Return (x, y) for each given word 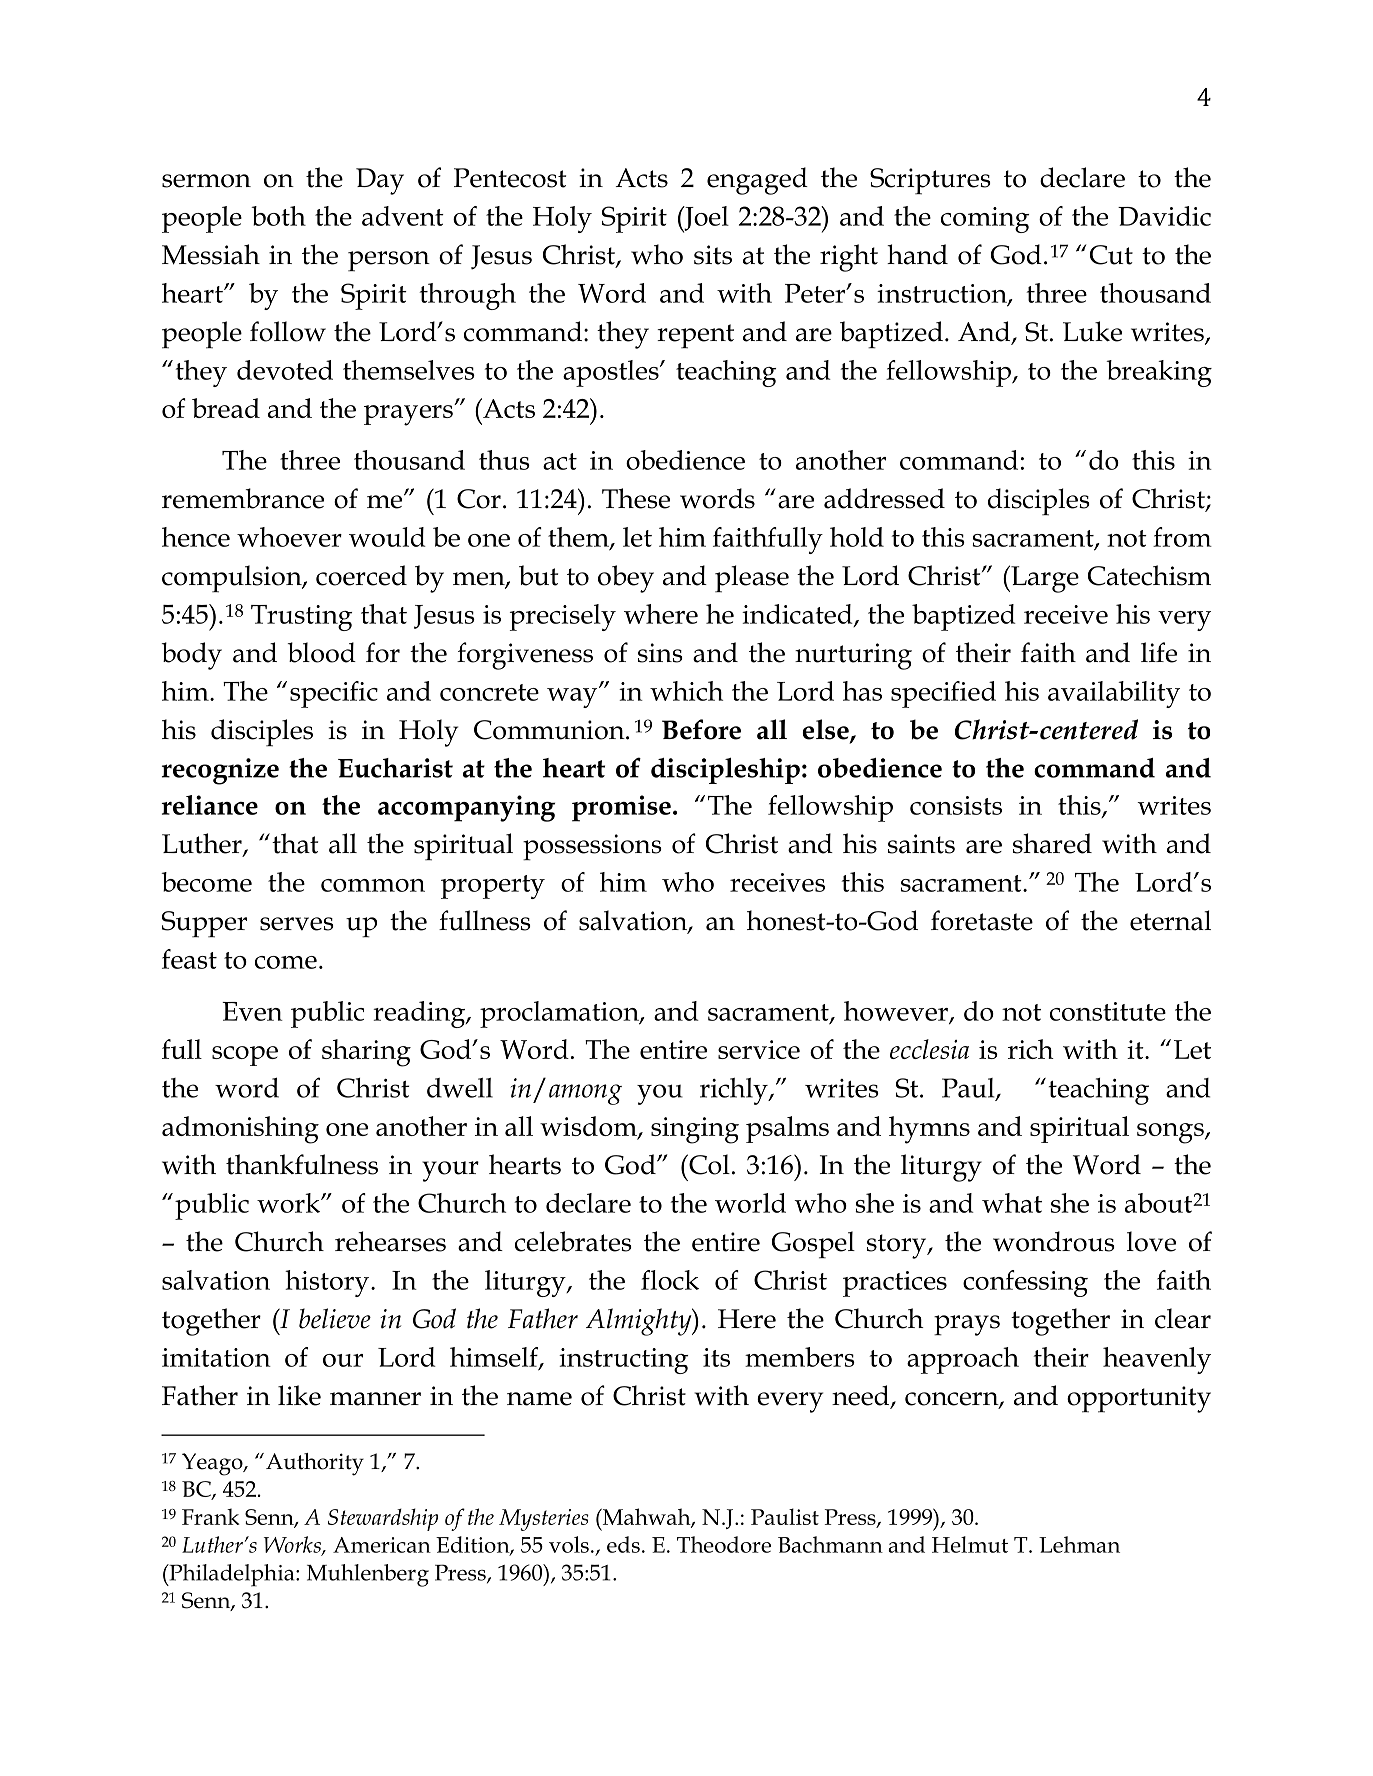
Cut (1111, 255)
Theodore (724, 1544)
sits (713, 255)
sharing (366, 1053)
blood (322, 652)
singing (695, 1130)
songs (1171, 1133)
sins (660, 653)
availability (1114, 694)
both (278, 216)
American (382, 1545)
